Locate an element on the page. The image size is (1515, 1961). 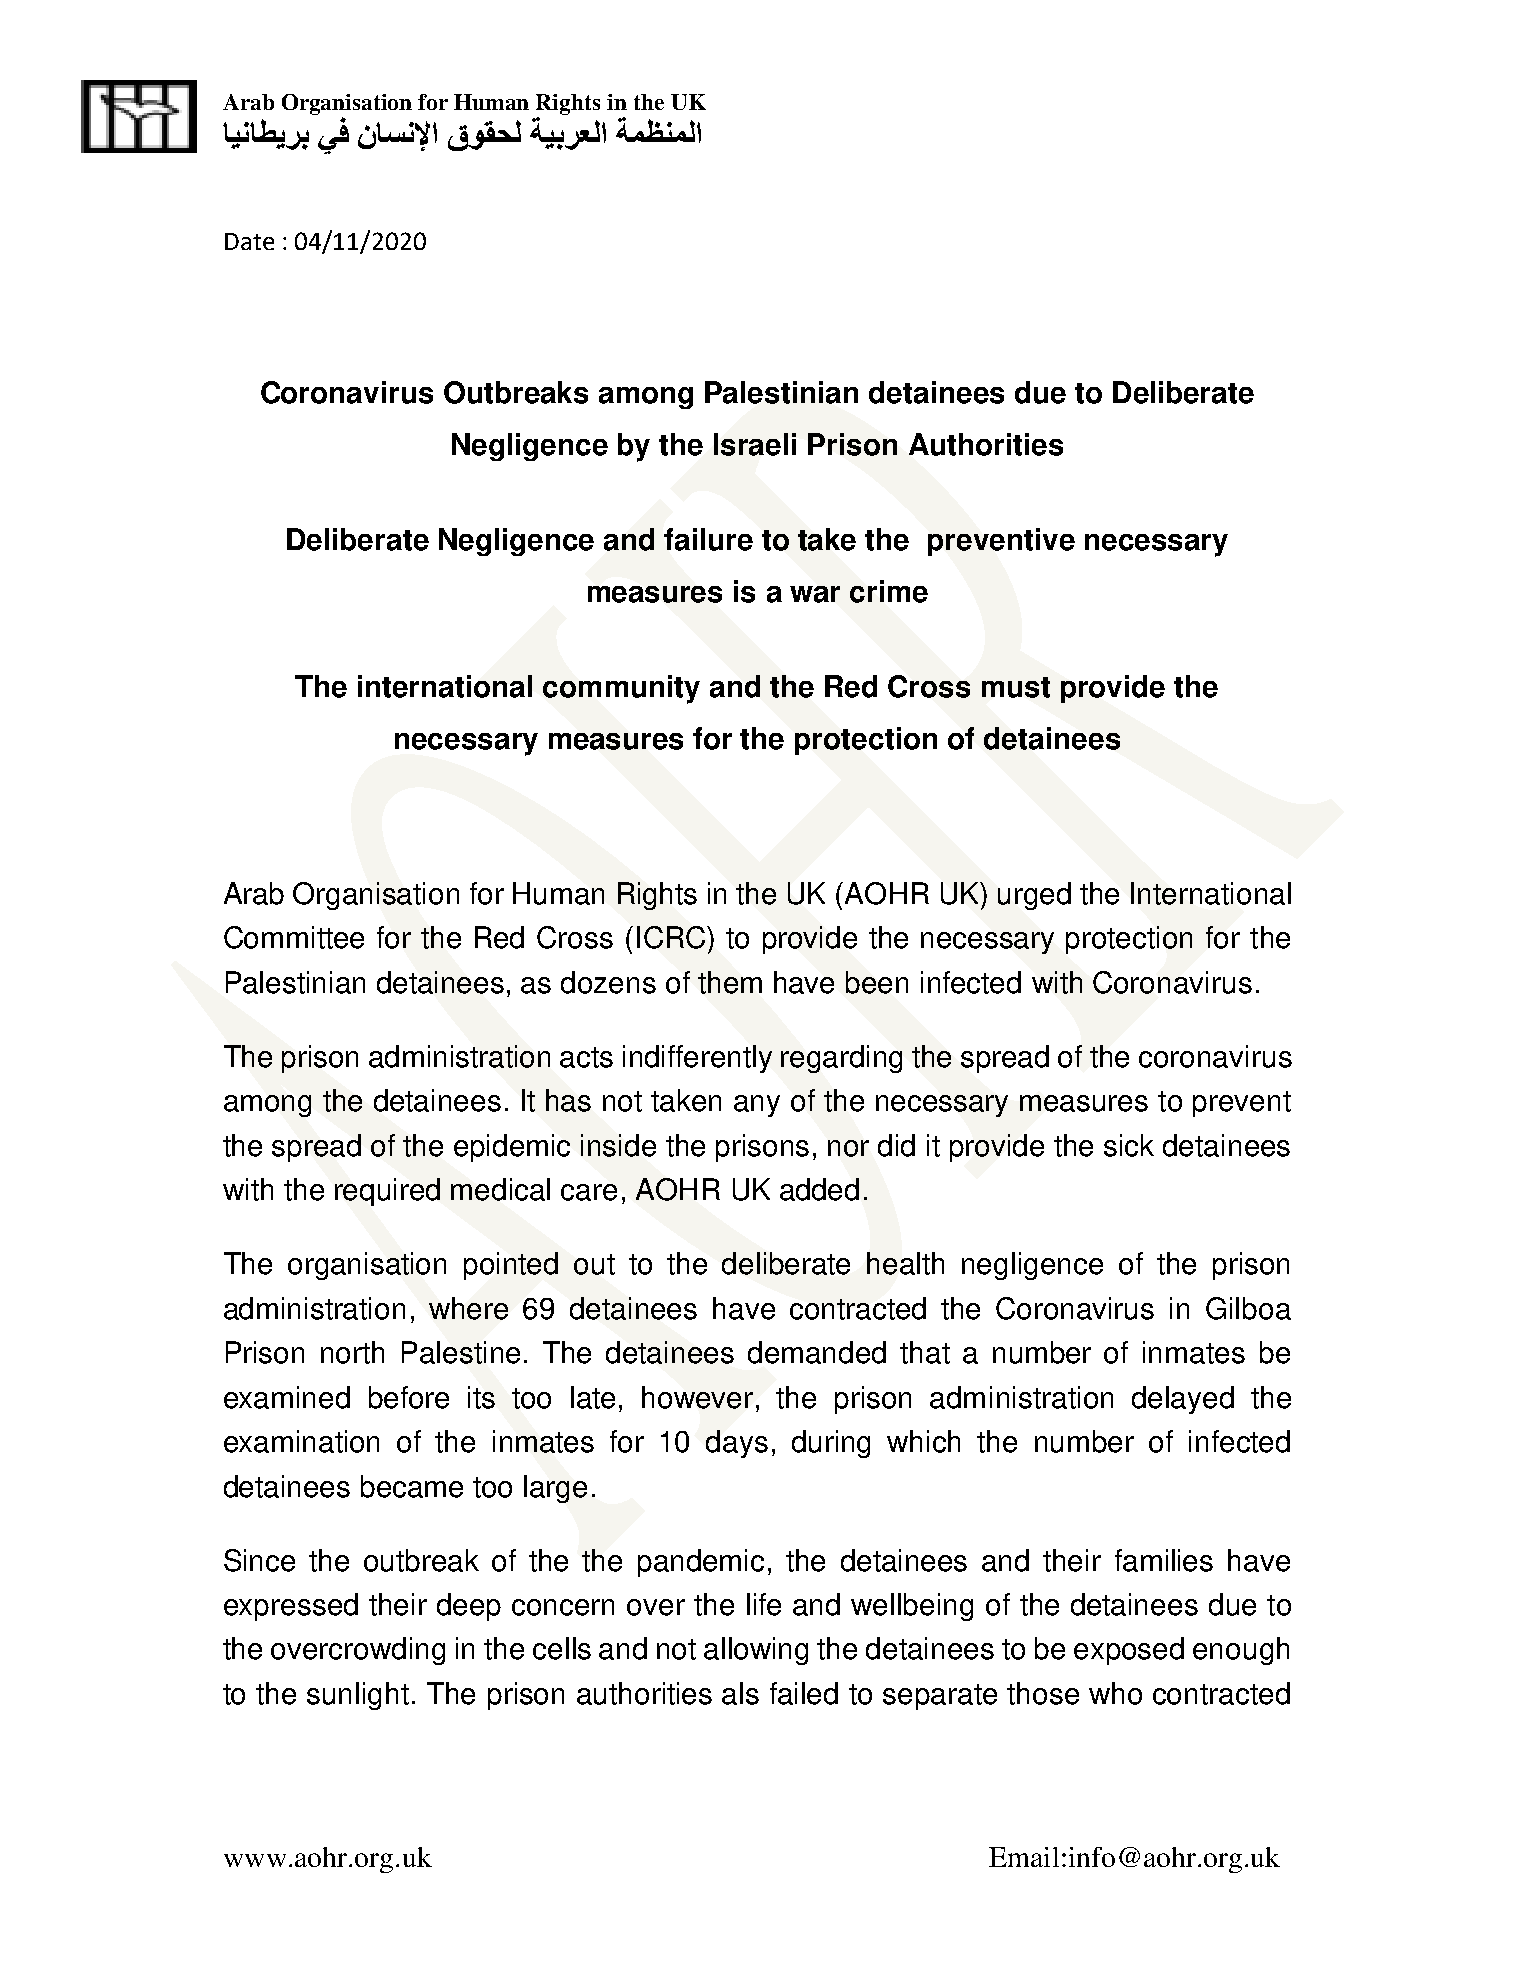
war is located at coordinates (815, 594).
